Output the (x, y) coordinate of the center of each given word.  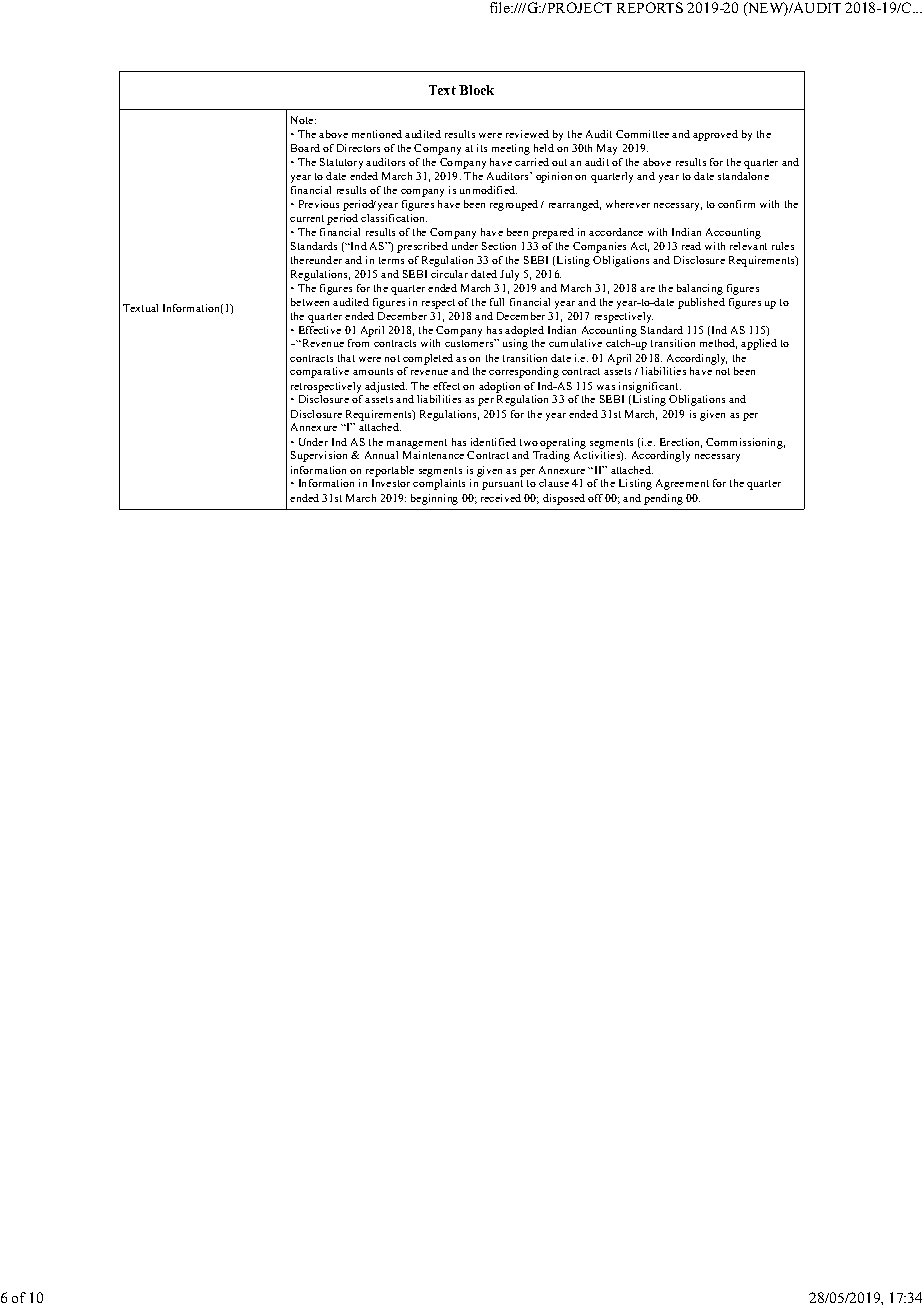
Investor (391, 483)
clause (554, 483)
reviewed (527, 134)
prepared (553, 233)
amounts (373, 371)
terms (391, 260)
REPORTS (650, 7)
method (718, 344)
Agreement (682, 484)
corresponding (524, 372)
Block (476, 90)
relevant (748, 246)
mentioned (377, 134)
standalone (743, 176)
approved (715, 135)
